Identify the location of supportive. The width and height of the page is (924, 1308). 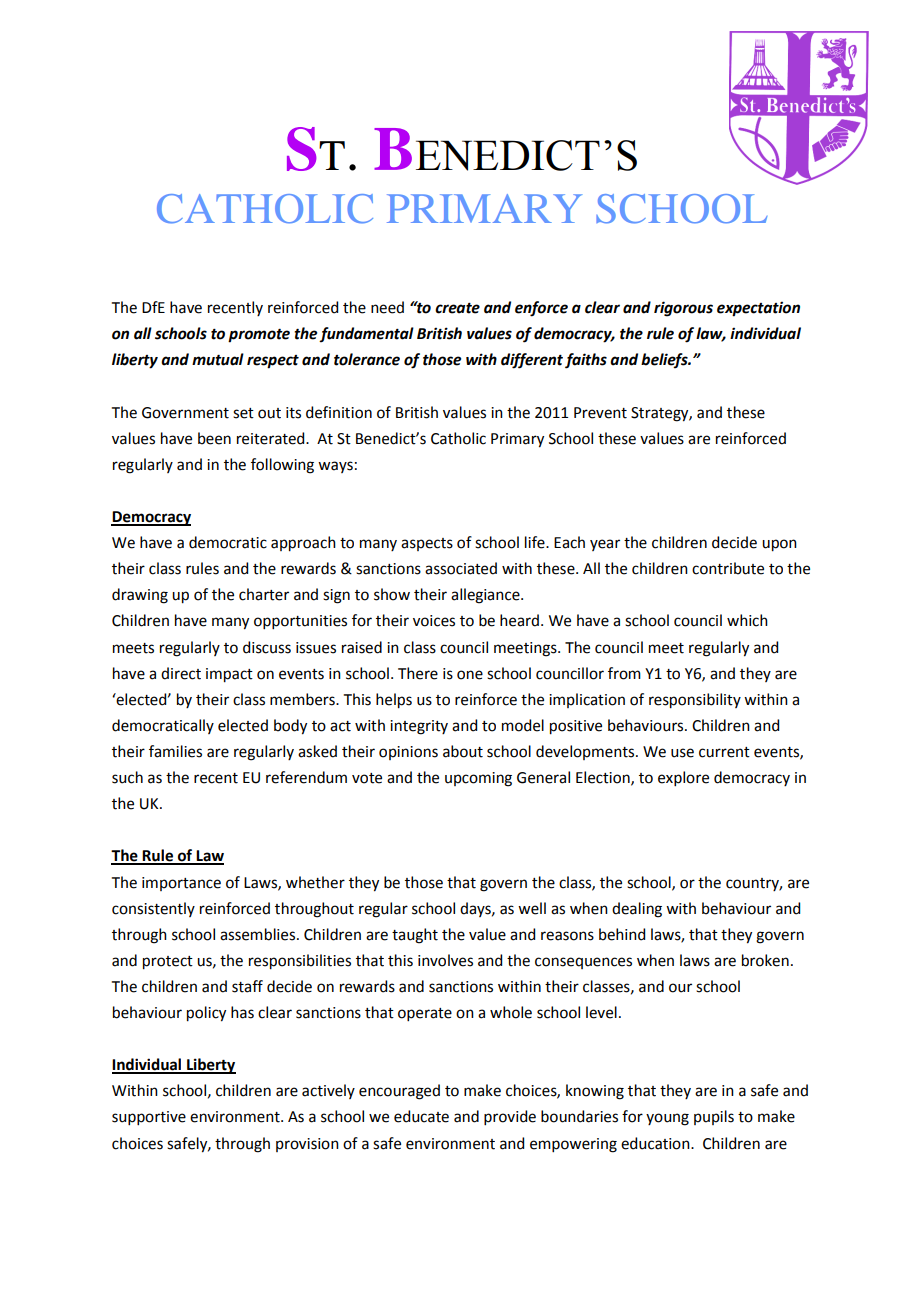
(149, 1118).
